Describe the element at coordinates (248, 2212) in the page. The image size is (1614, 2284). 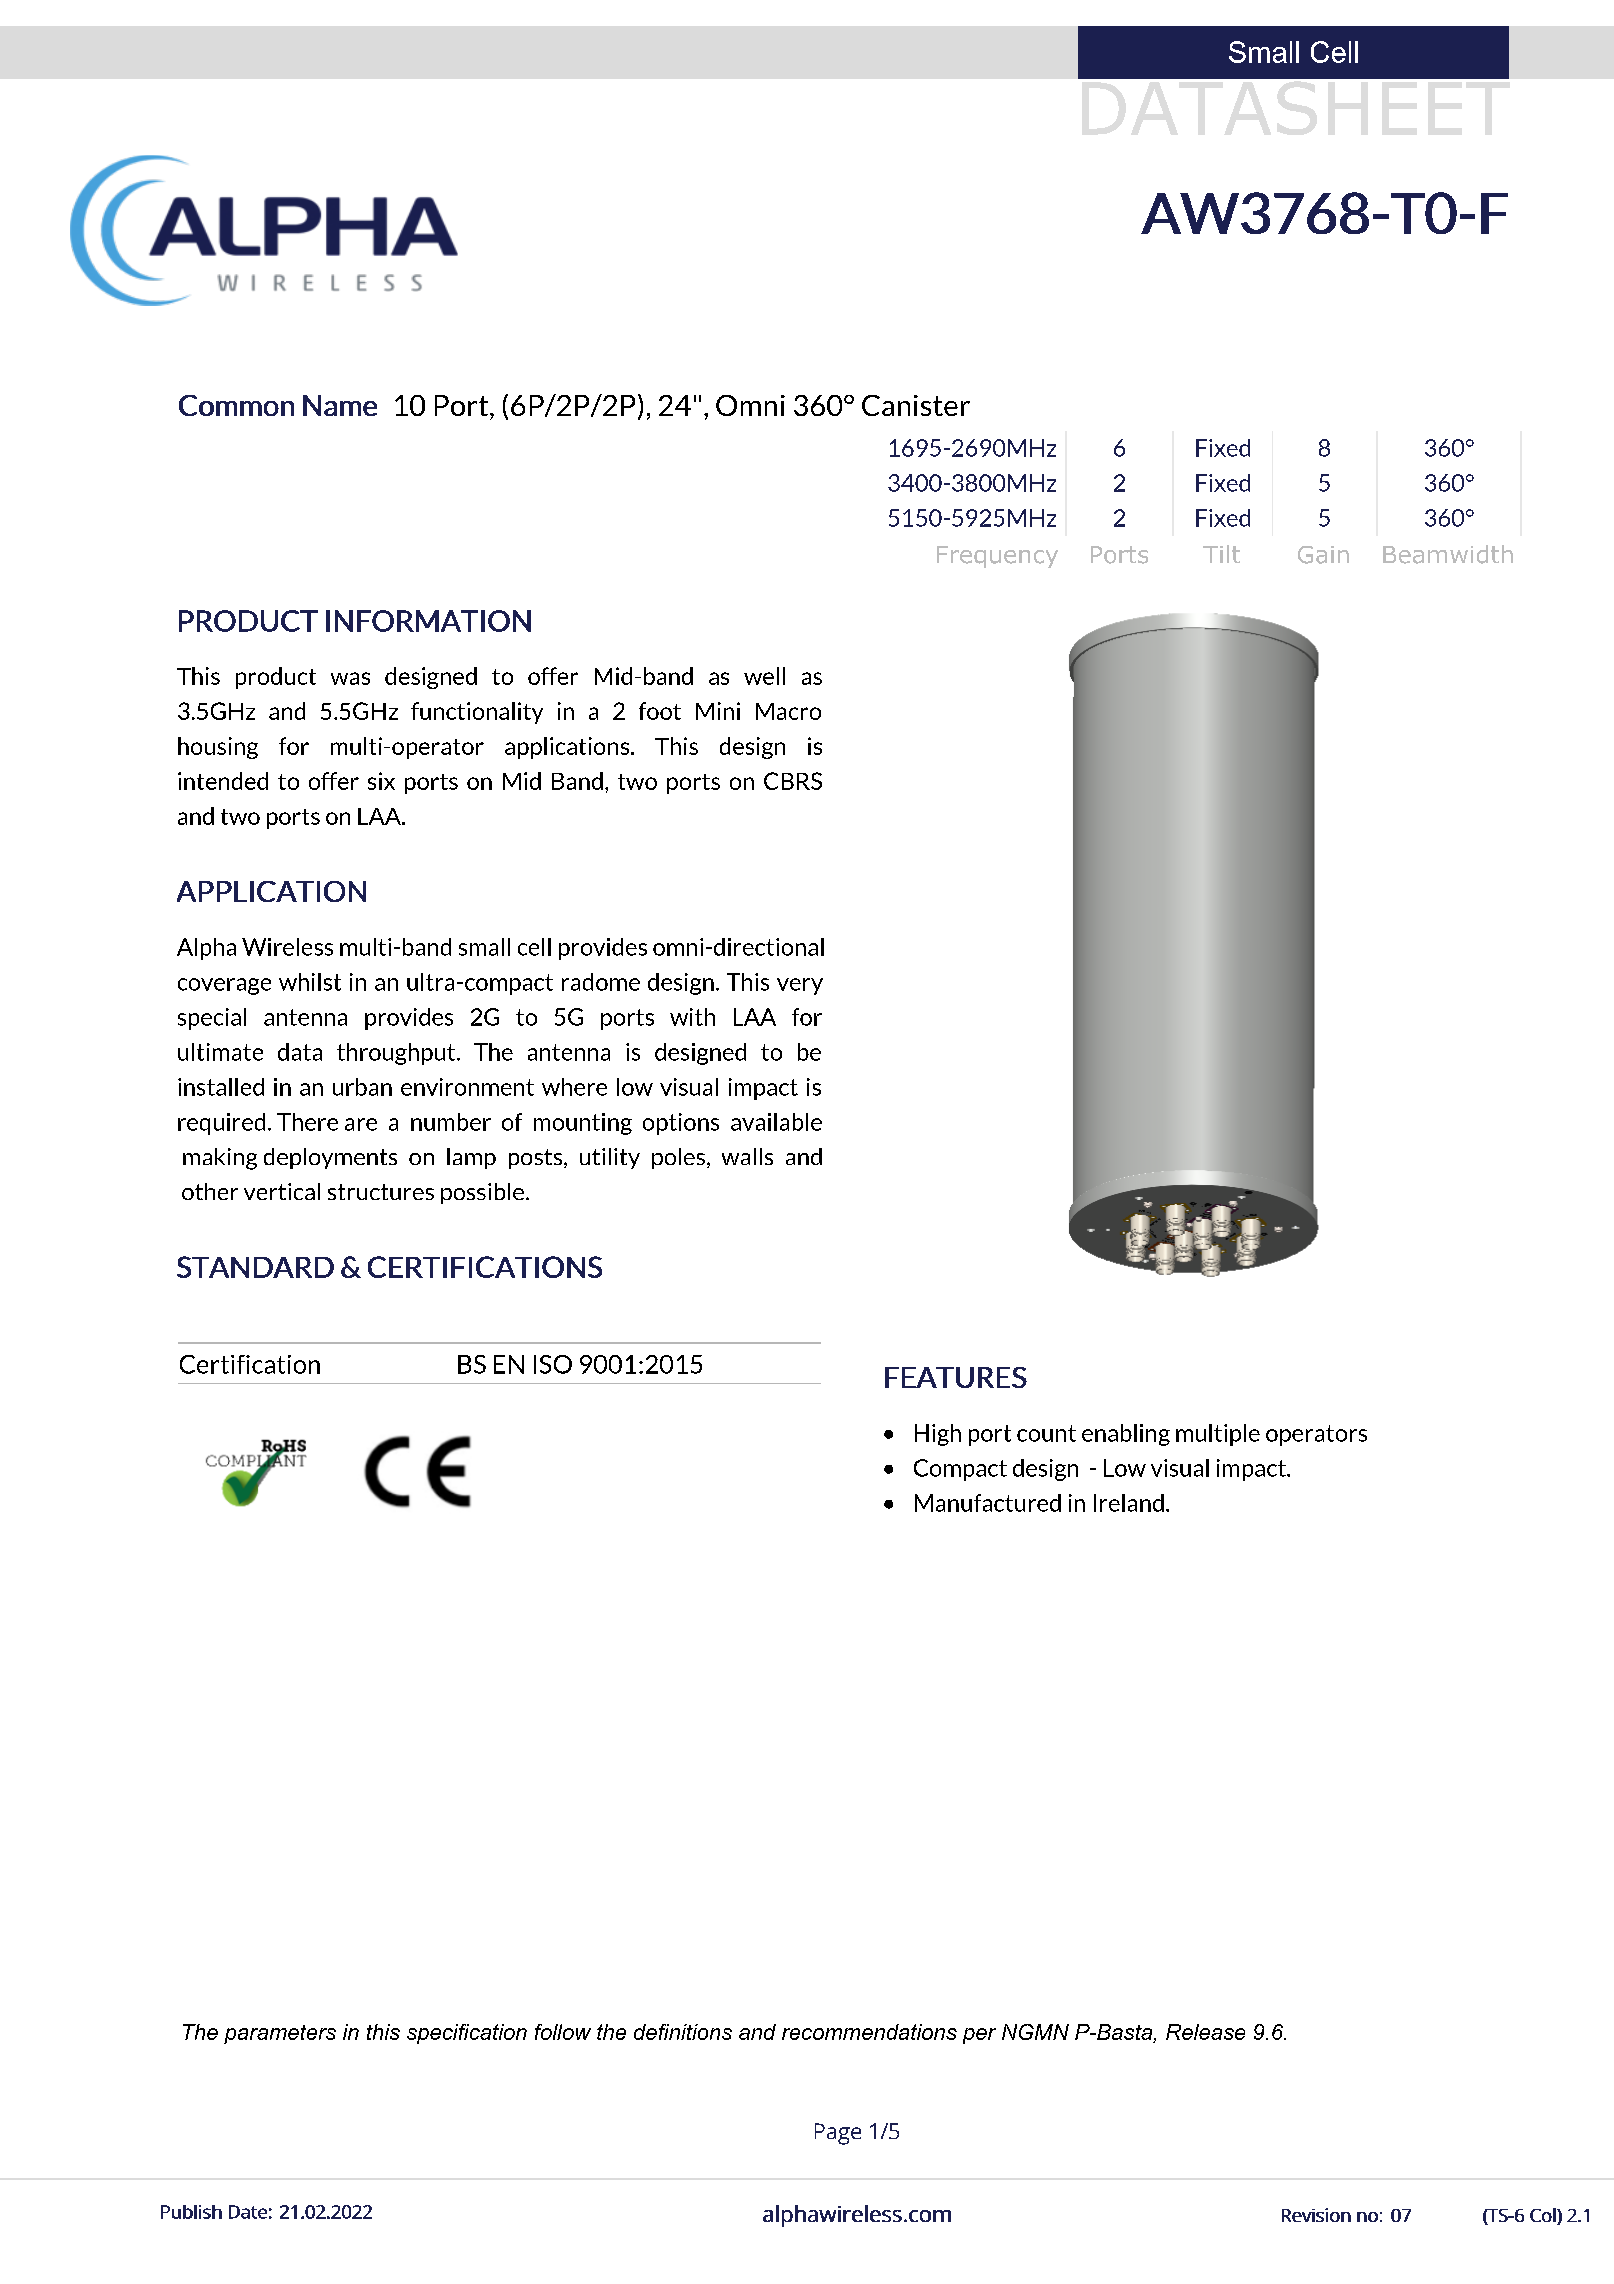
I see `Date` at that location.
